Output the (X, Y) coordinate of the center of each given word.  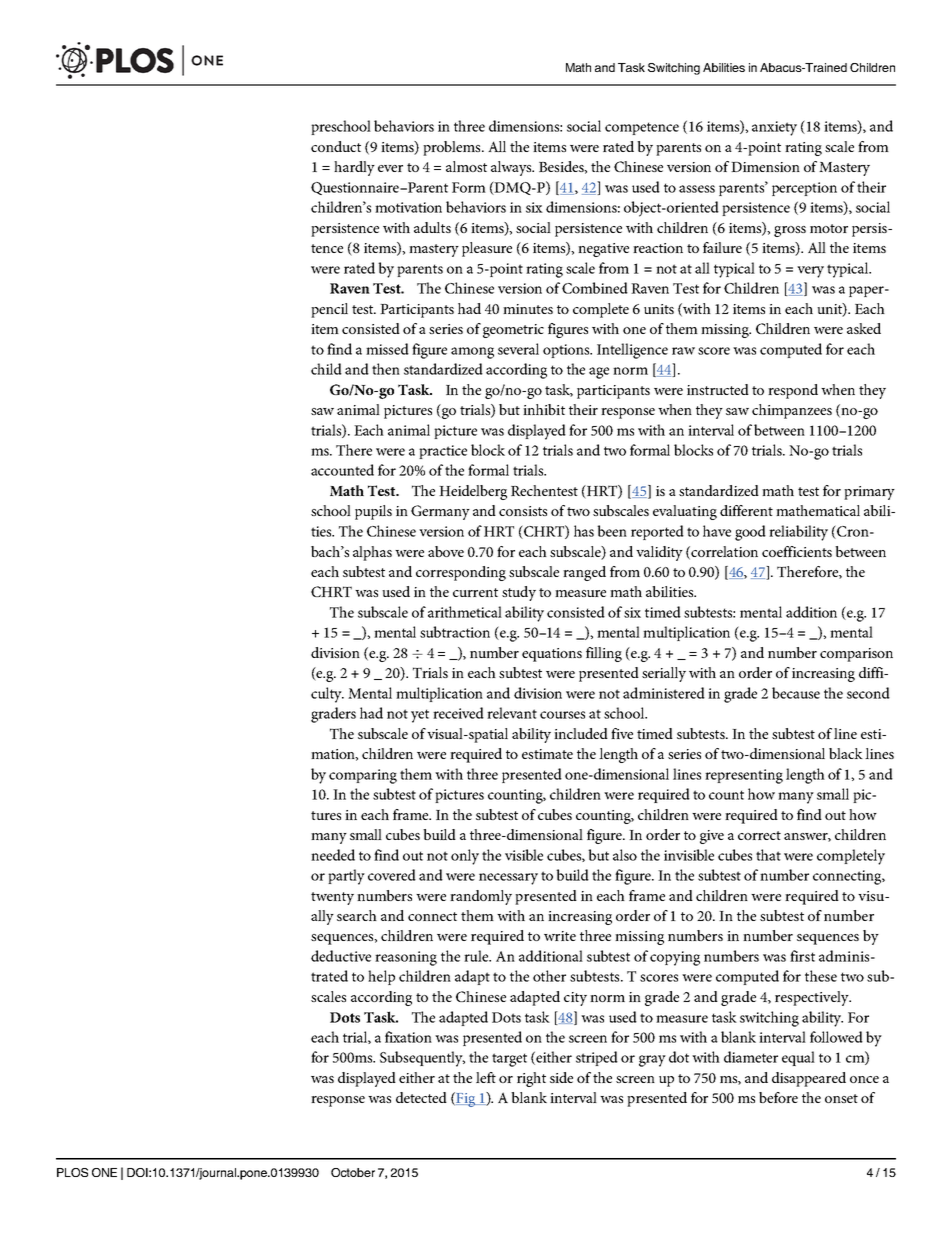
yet (420, 716)
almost (466, 166)
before (778, 1097)
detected (421, 1097)
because (796, 693)
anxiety (774, 128)
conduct (336, 146)
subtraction (455, 632)
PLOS (72, 1172)
